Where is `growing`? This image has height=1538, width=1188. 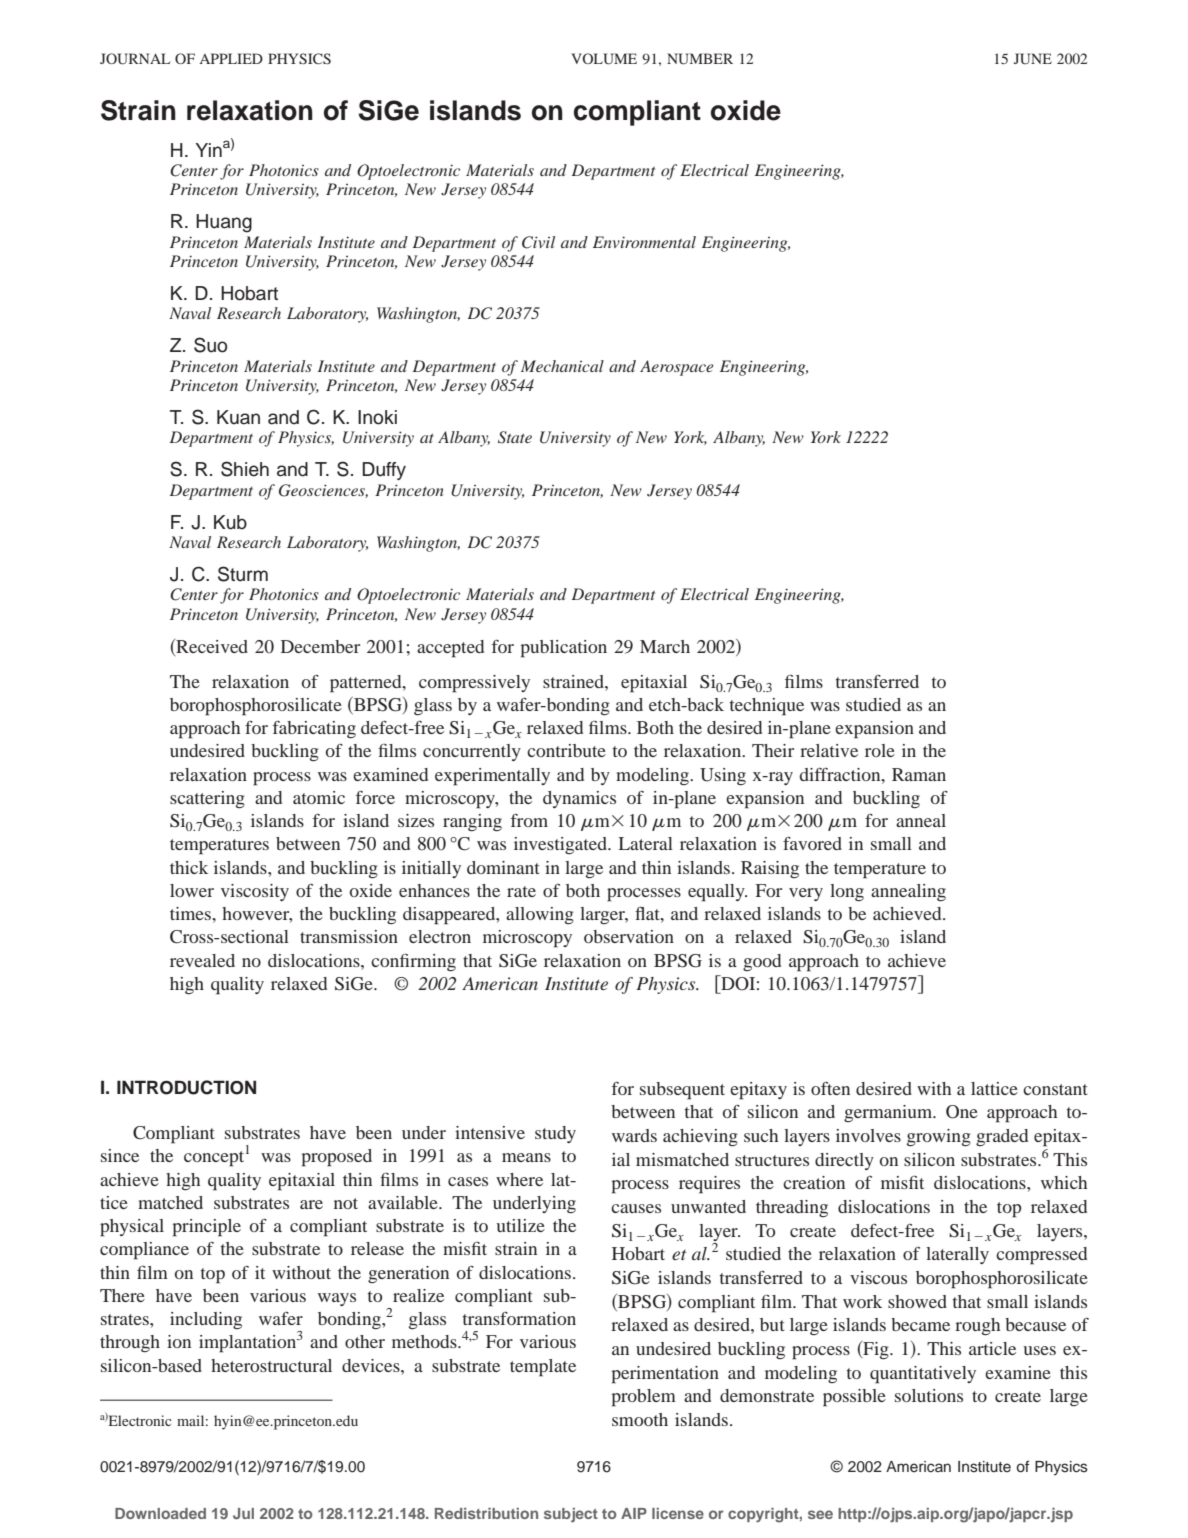 growing is located at coordinates (939, 1138).
